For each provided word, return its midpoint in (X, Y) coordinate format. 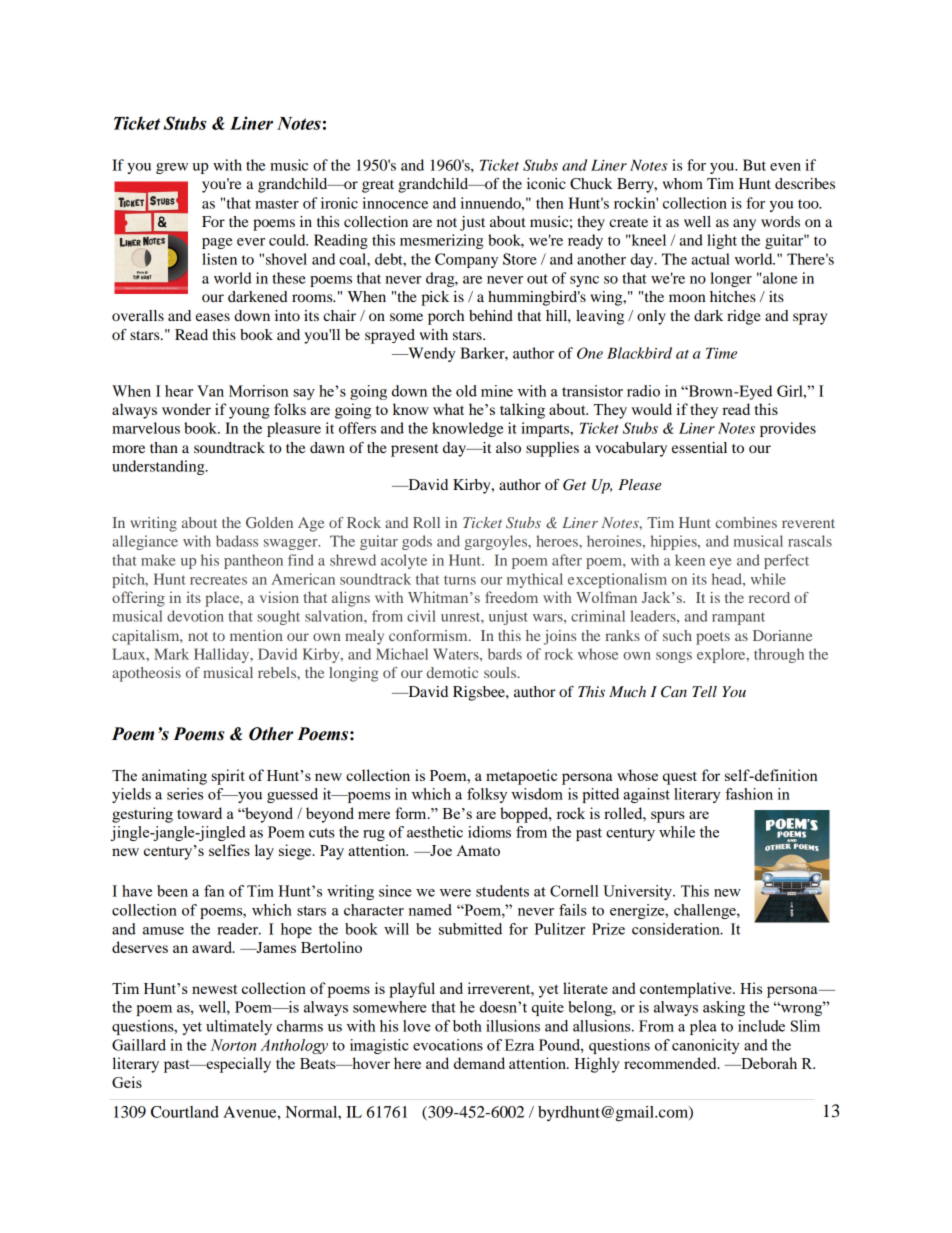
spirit (228, 777)
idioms (489, 832)
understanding (159, 467)
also (508, 447)
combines (746, 522)
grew (172, 168)
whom (683, 183)
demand (479, 1063)
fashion (749, 794)
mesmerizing (441, 241)
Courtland (185, 1112)
